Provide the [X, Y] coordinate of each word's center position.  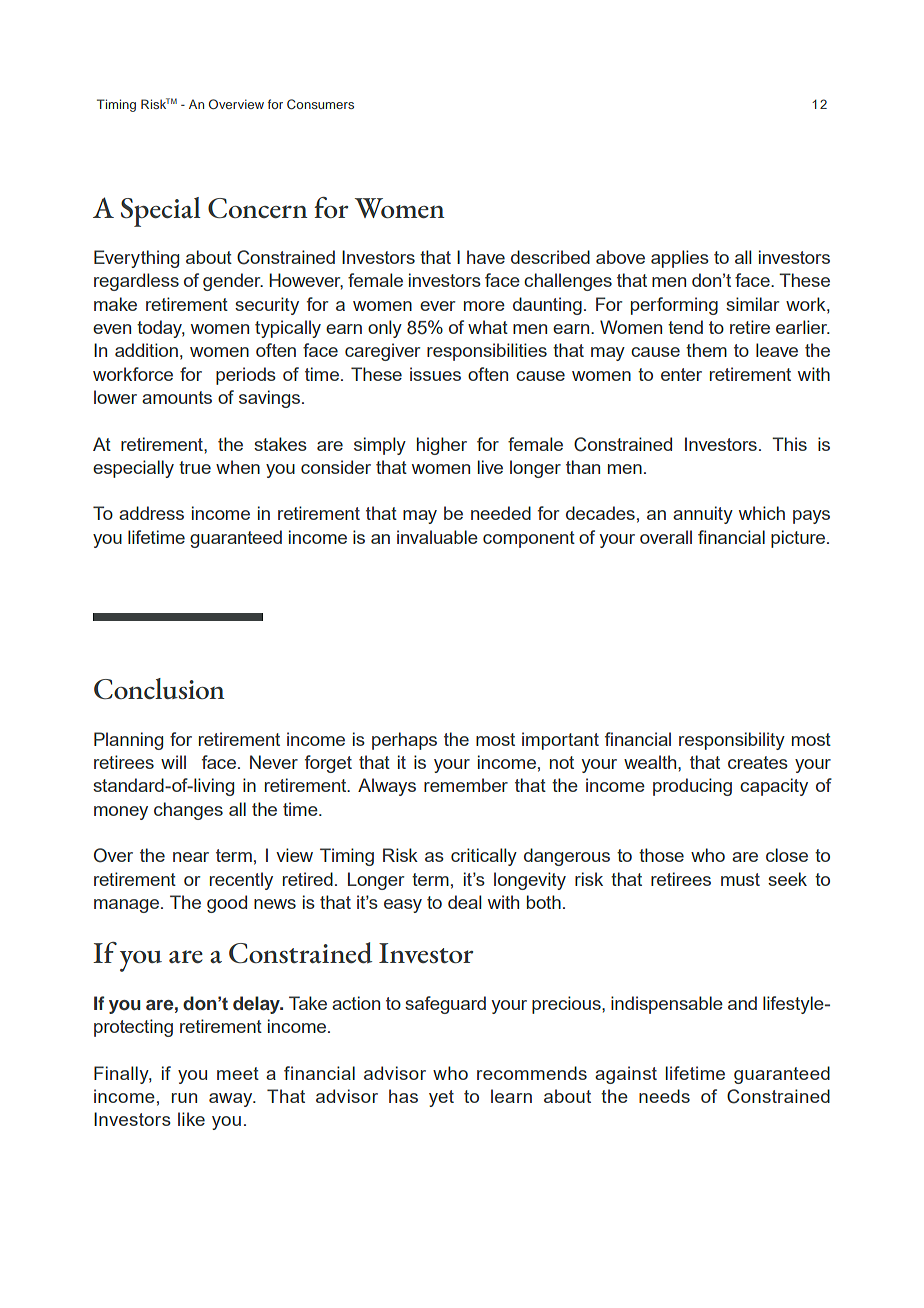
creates [758, 762]
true [195, 467]
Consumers [320, 104]
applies [680, 259]
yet [441, 1098]
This [789, 444]
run [184, 1098]
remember [466, 785]
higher [442, 446]
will [173, 762]
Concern [258, 208]
